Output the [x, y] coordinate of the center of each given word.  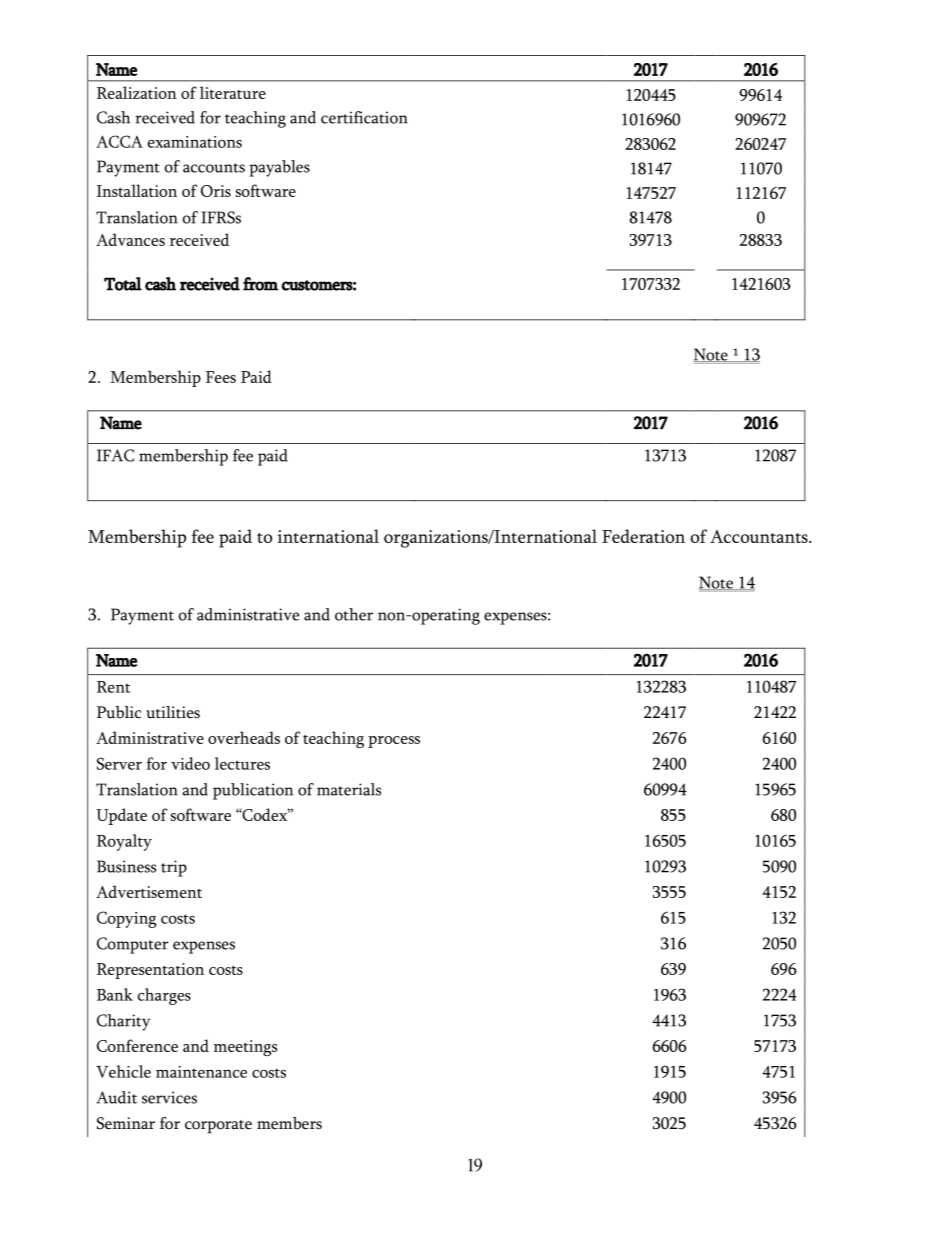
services [169, 1097]
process [394, 742]
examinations [195, 142]
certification [364, 117]
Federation [643, 536]
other [354, 614]
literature [233, 92]
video [190, 763]
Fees [221, 377]
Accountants [760, 536]
